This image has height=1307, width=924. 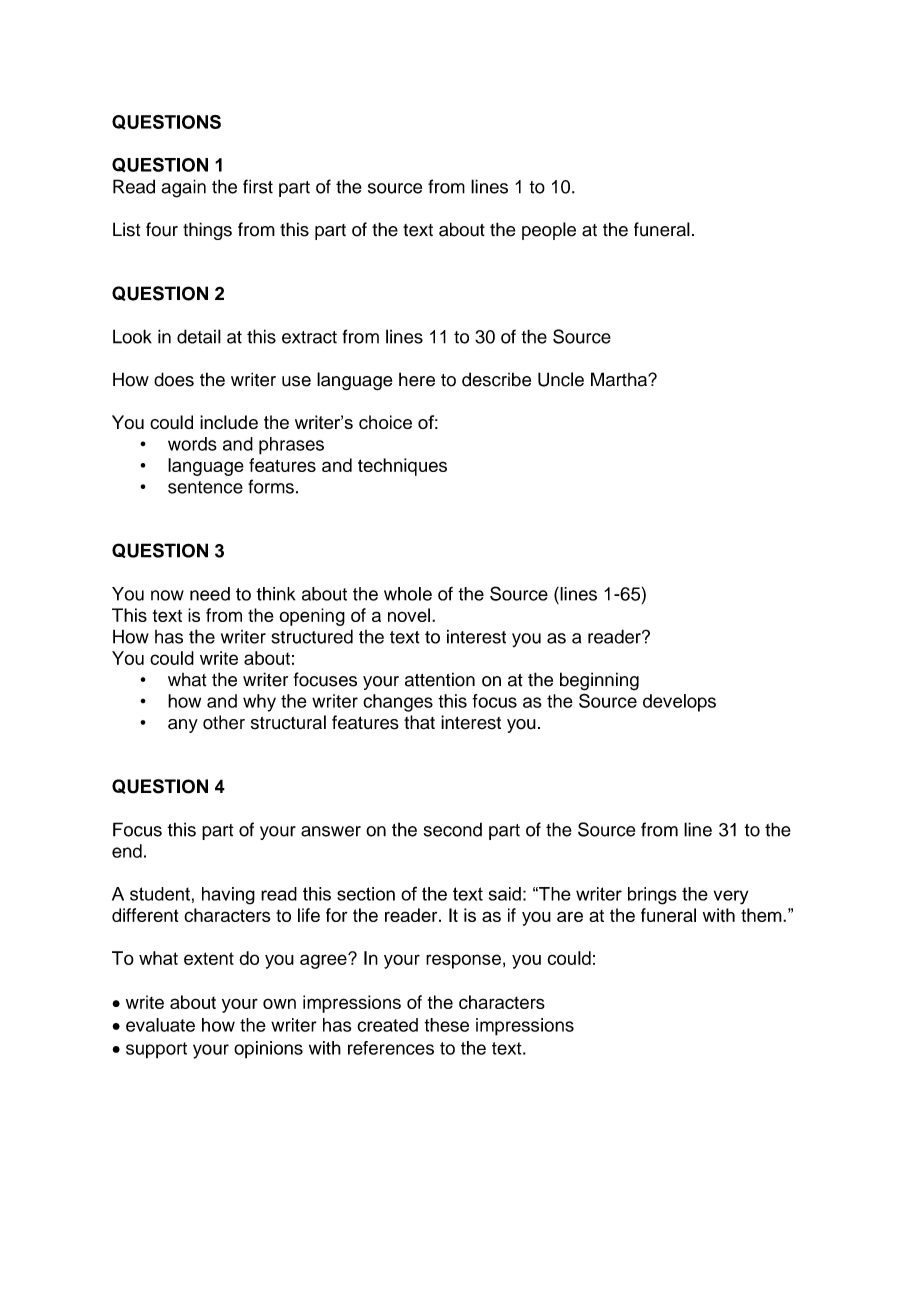 What do you see at coordinates (402, 467) in the image?
I see `techniques` at bounding box center [402, 467].
